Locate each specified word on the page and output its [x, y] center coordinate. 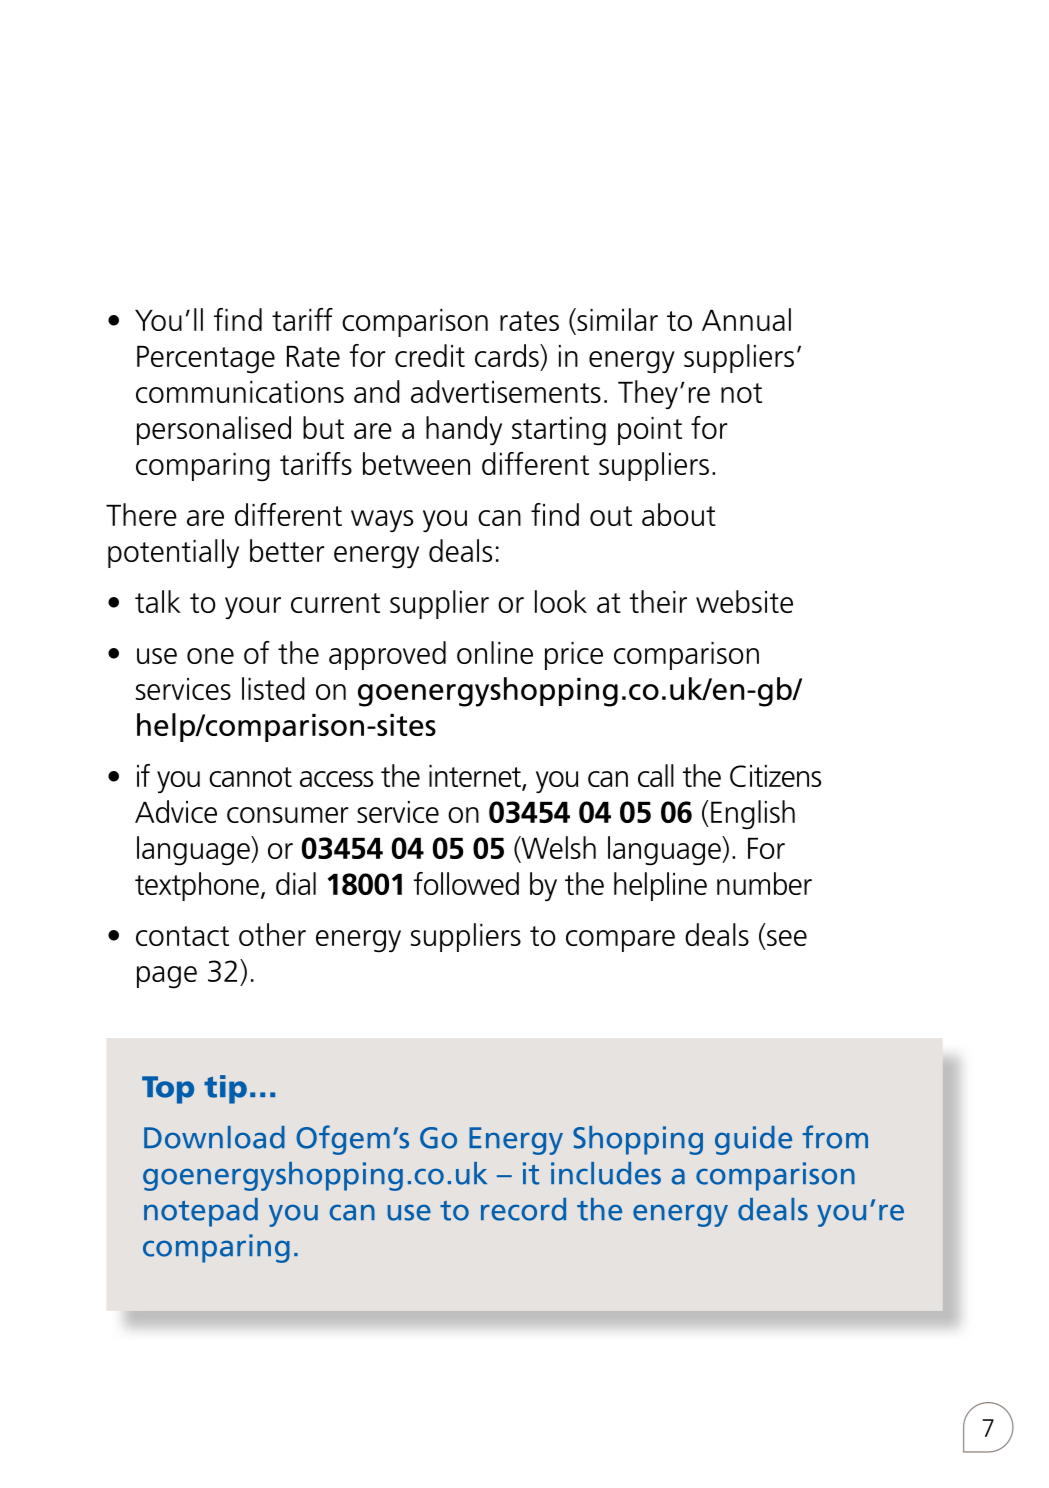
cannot [250, 777]
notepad [201, 1212]
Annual [746, 319]
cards [508, 355]
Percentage [206, 360]
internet [476, 777]
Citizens [775, 776]
